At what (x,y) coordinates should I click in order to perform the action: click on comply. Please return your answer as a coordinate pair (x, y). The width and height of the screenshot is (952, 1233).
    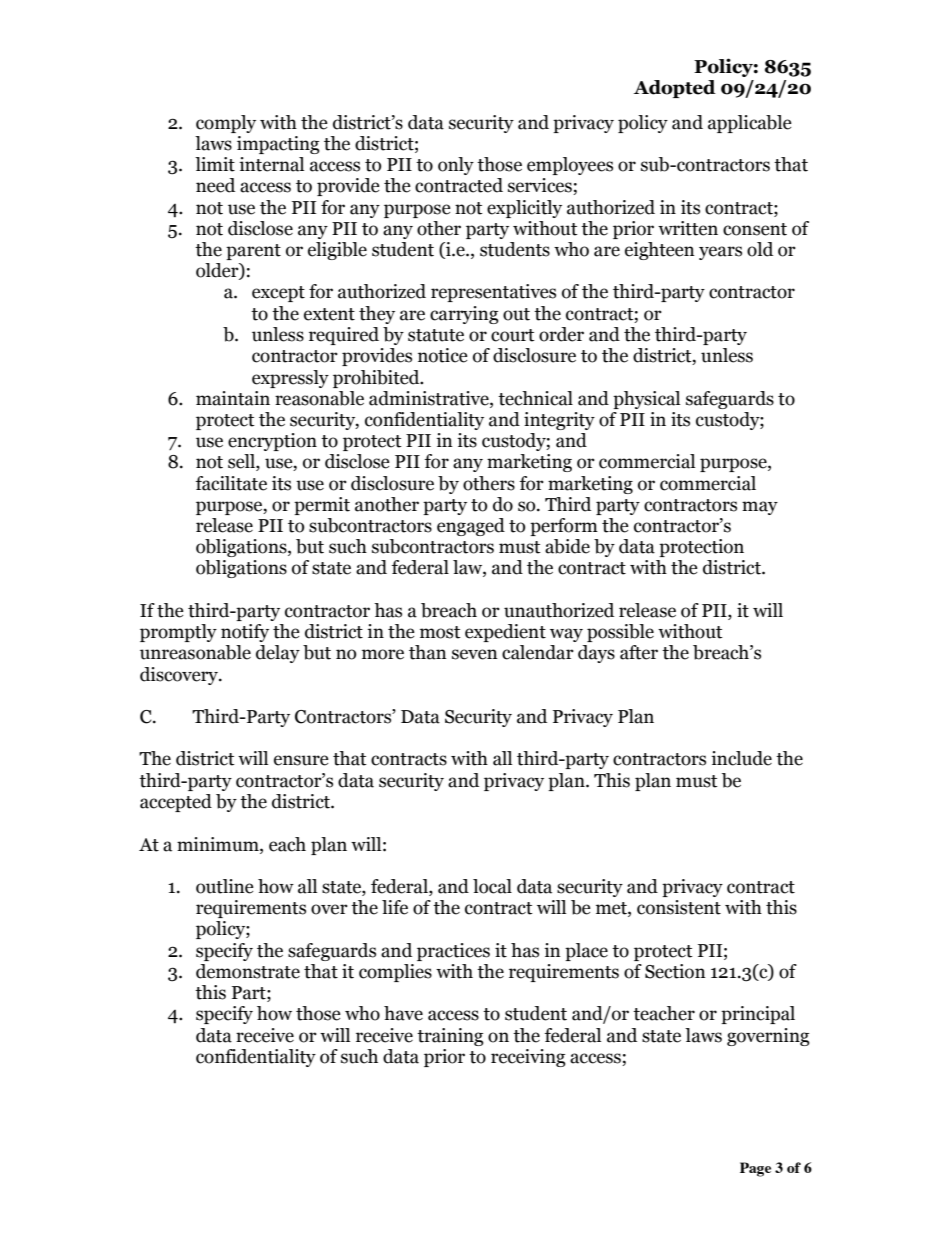
    Looking at the image, I should click on (226, 124).
